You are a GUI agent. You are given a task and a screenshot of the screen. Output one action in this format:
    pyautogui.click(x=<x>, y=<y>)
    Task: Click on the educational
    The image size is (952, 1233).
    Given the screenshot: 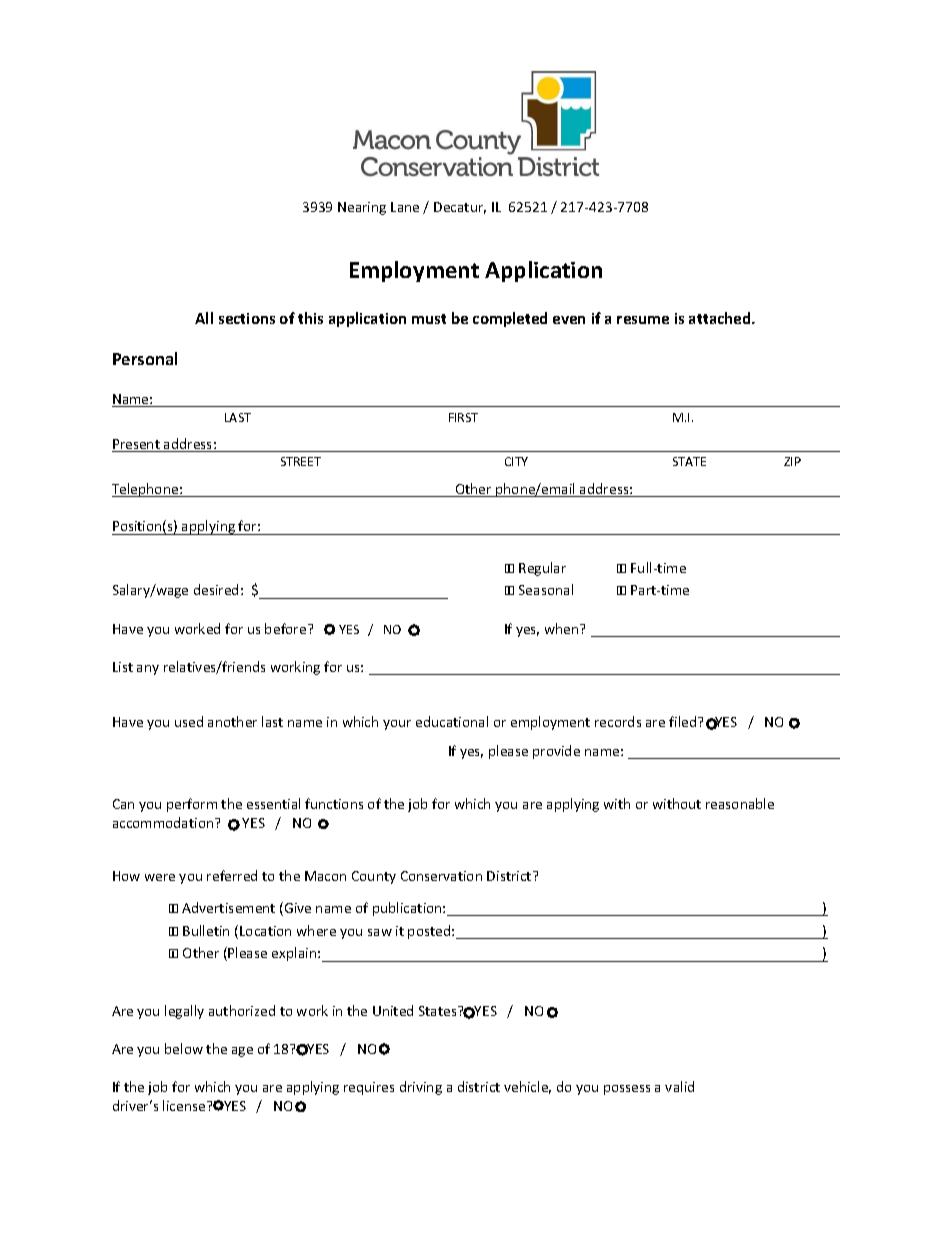 What is the action you would take?
    pyautogui.click(x=452, y=721)
